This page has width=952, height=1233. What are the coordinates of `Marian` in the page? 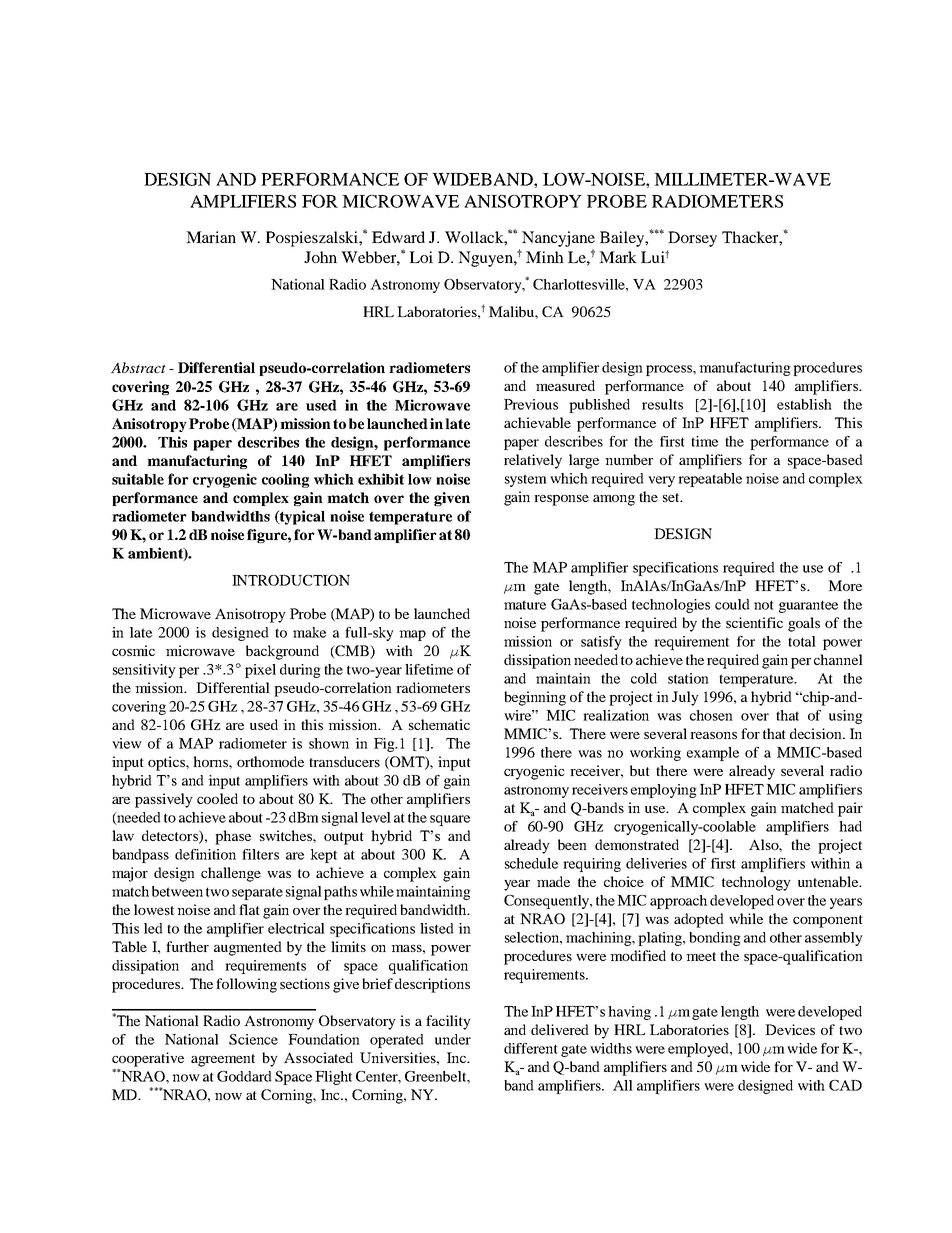 It's located at (211, 237).
